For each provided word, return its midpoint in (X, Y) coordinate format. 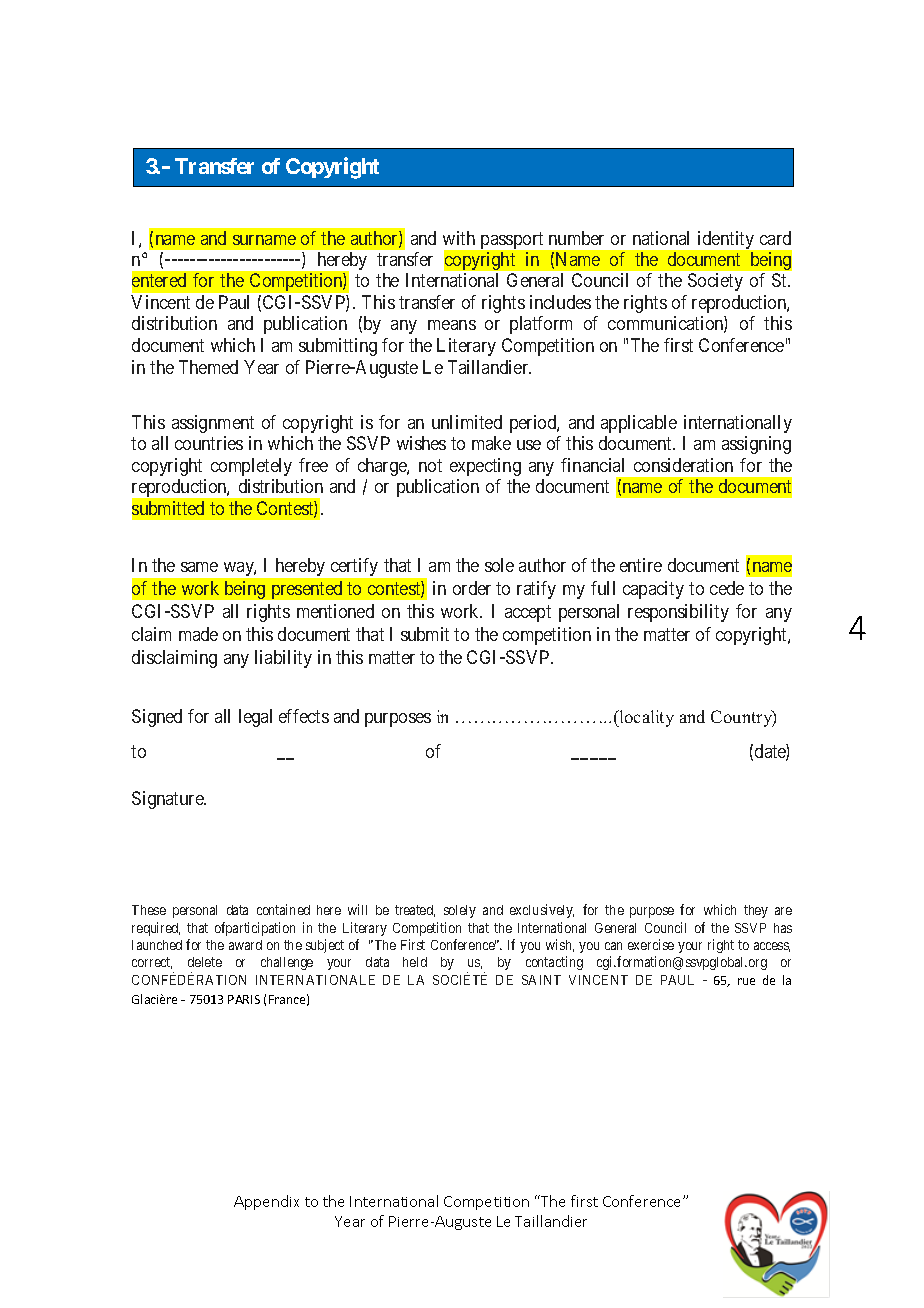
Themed (208, 367)
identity (726, 240)
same (199, 567)
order (472, 588)
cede (727, 588)
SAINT (541, 980)
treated (415, 911)
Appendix (266, 1202)
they (756, 911)
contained (283, 909)
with (459, 238)
